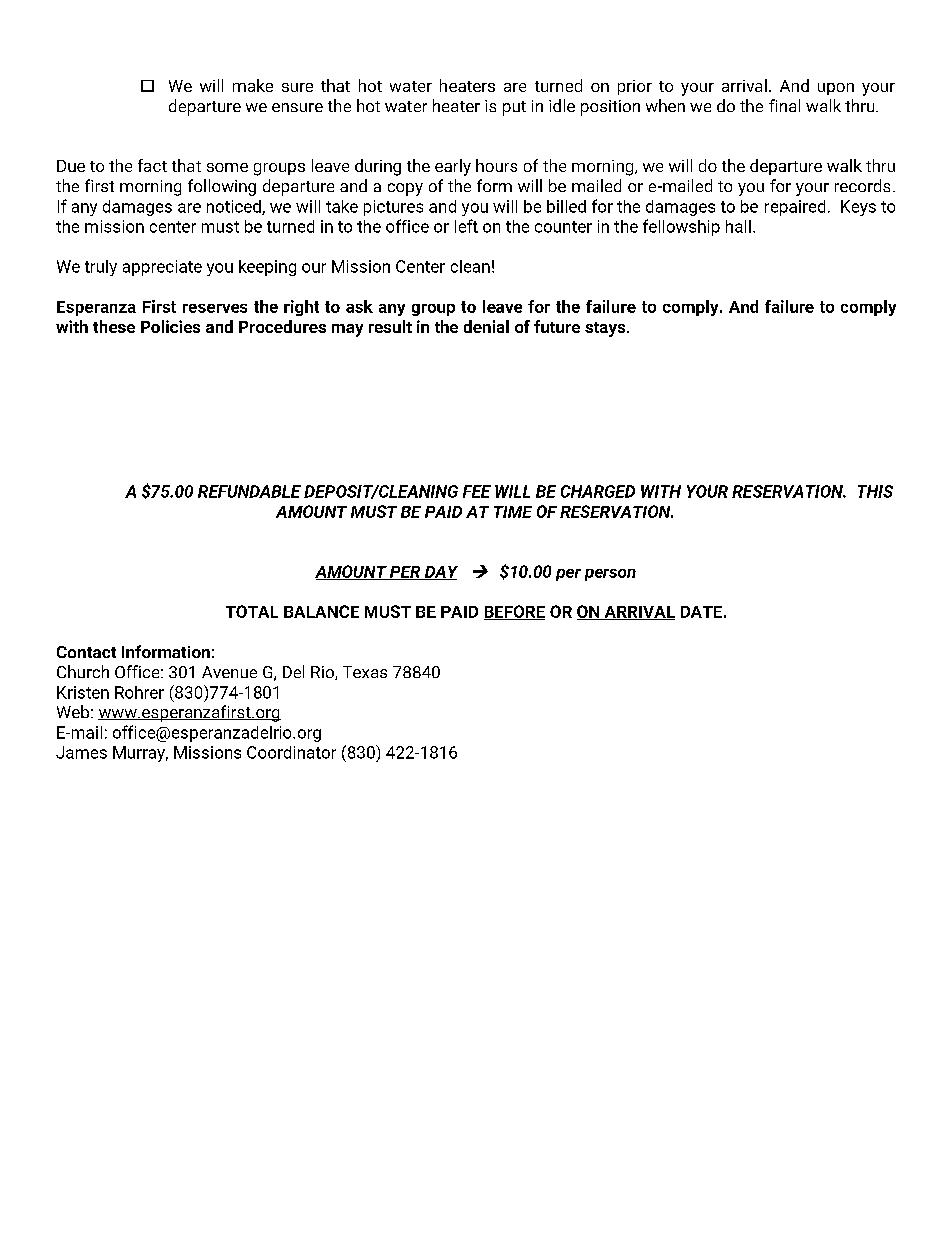 This page has width=952, height=1233. I want to click on TOTAL, so click(252, 611).
